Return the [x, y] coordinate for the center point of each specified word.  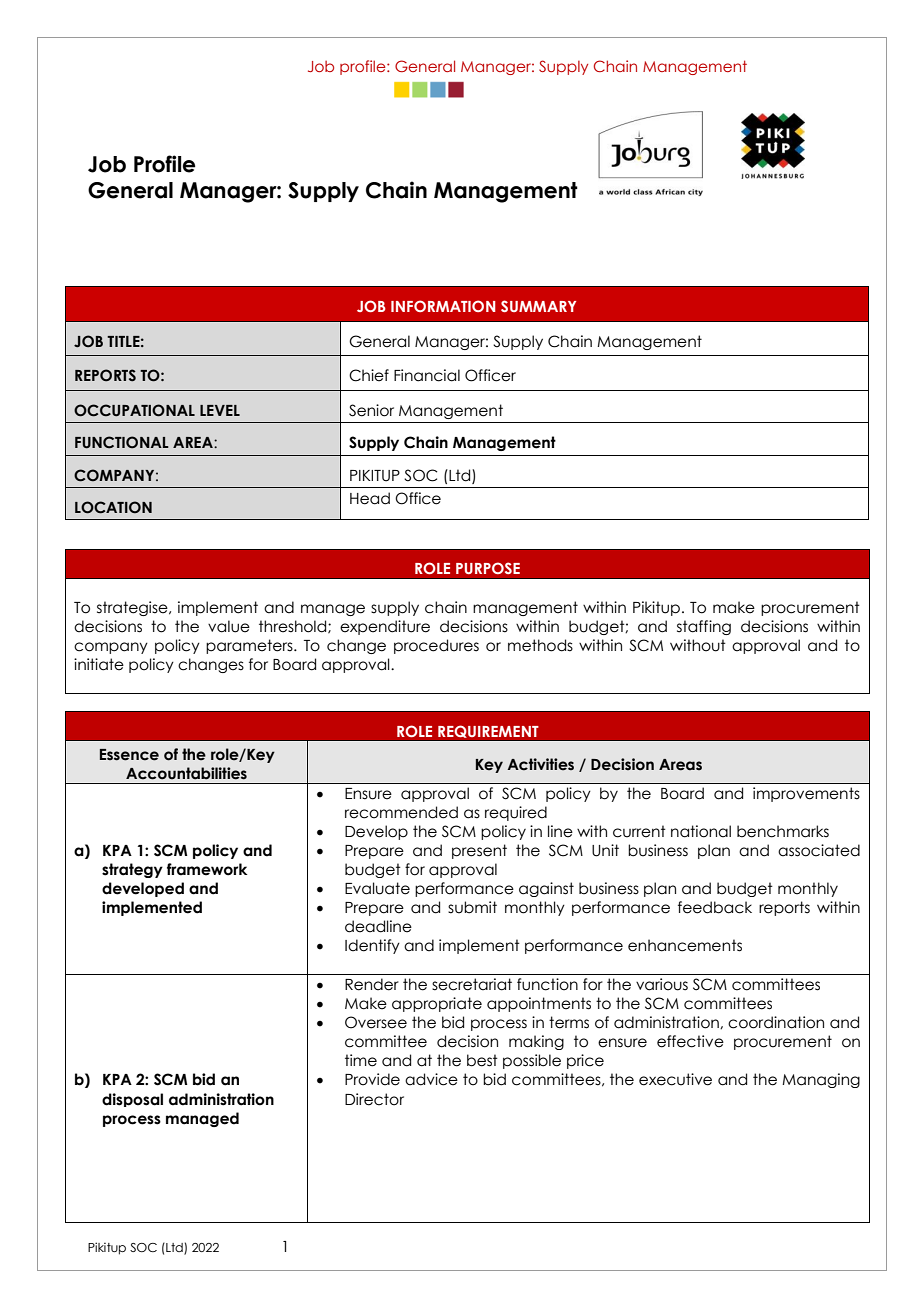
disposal [132, 1100]
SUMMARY [538, 306]
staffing [704, 627]
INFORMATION [443, 306]
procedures [436, 646]
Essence [129, 755]
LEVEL [220, 410]
